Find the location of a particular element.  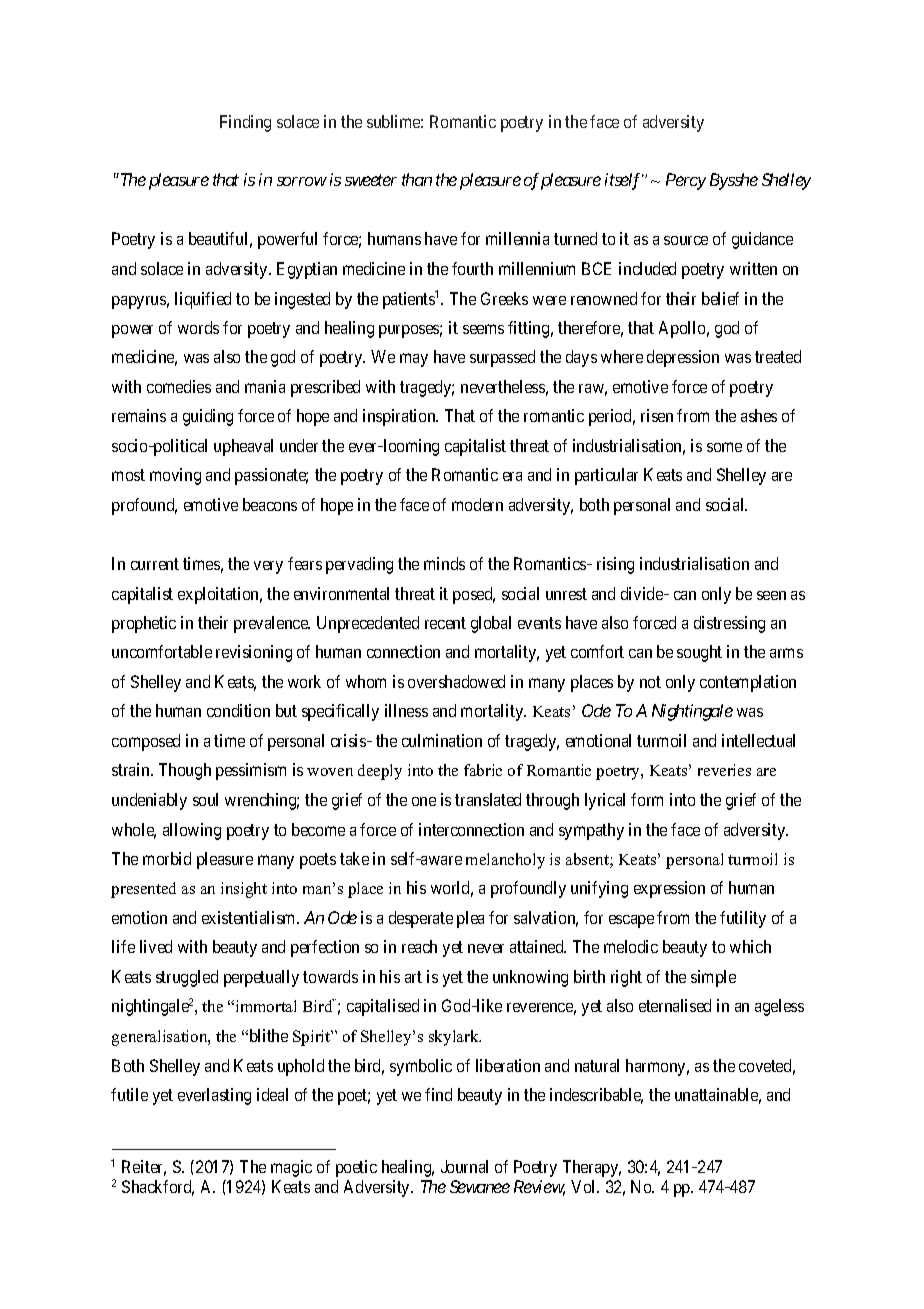

Percy is located at coordinates (686, 181).
